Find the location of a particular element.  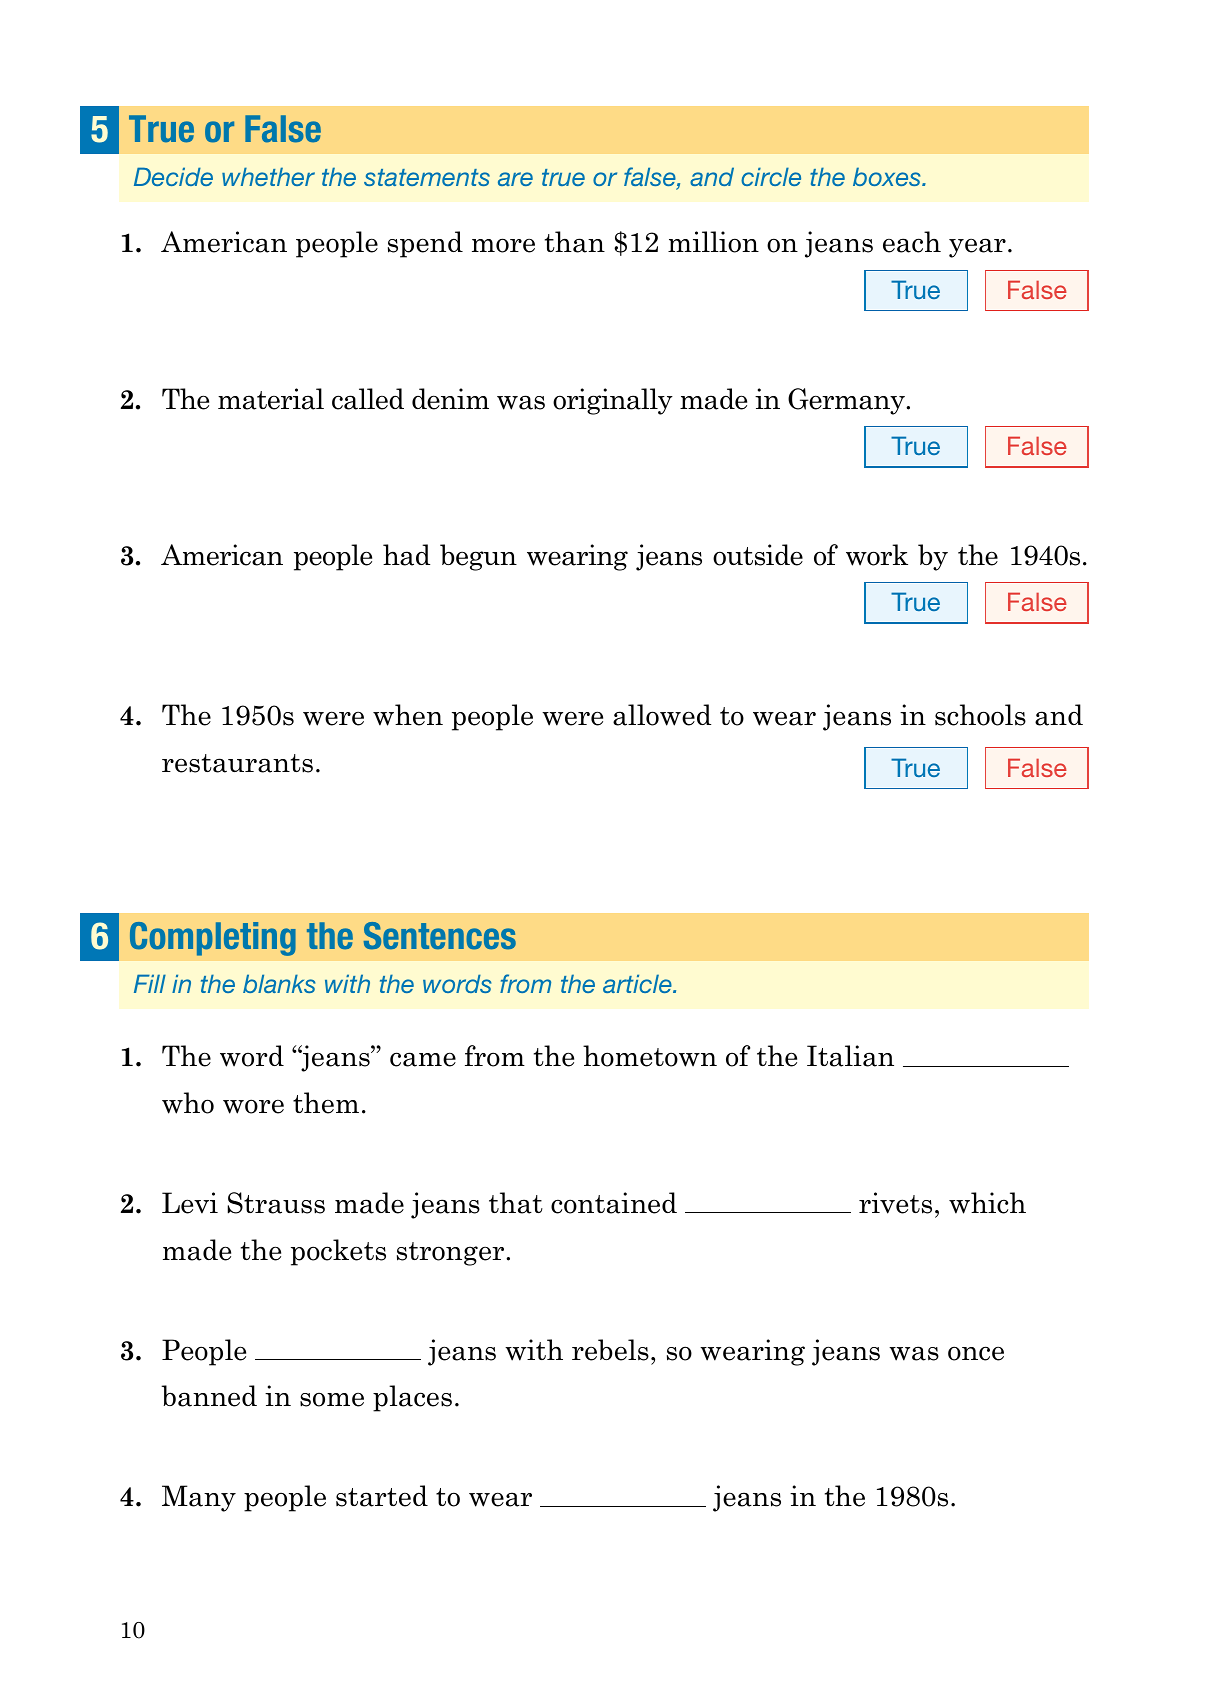

article is located at coordinates (638, 983).
